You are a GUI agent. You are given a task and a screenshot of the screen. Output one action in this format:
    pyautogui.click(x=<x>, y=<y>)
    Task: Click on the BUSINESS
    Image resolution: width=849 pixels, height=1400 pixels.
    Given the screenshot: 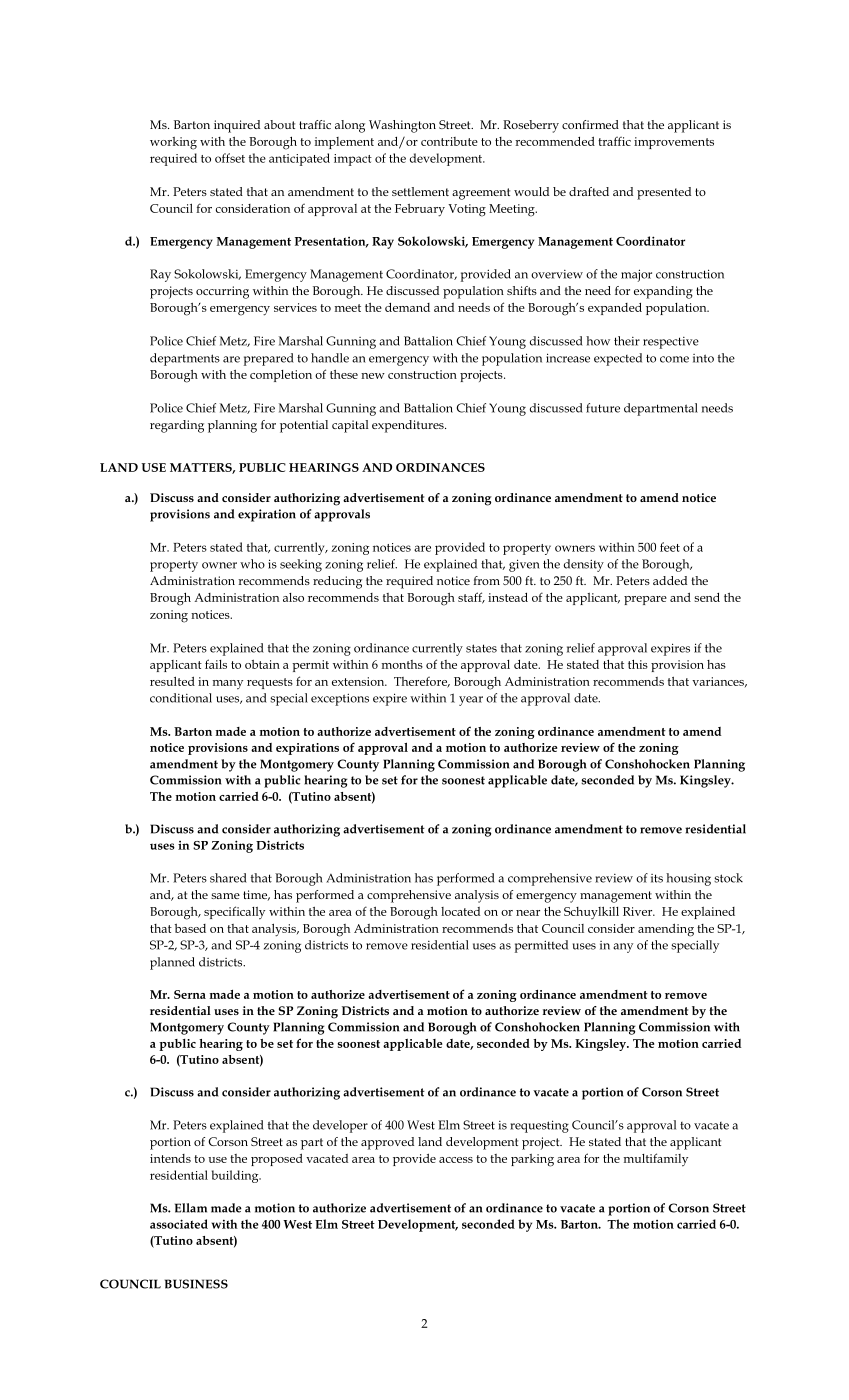 What is the action you would take?
    pyautogui.click(x=196, y=1284)
